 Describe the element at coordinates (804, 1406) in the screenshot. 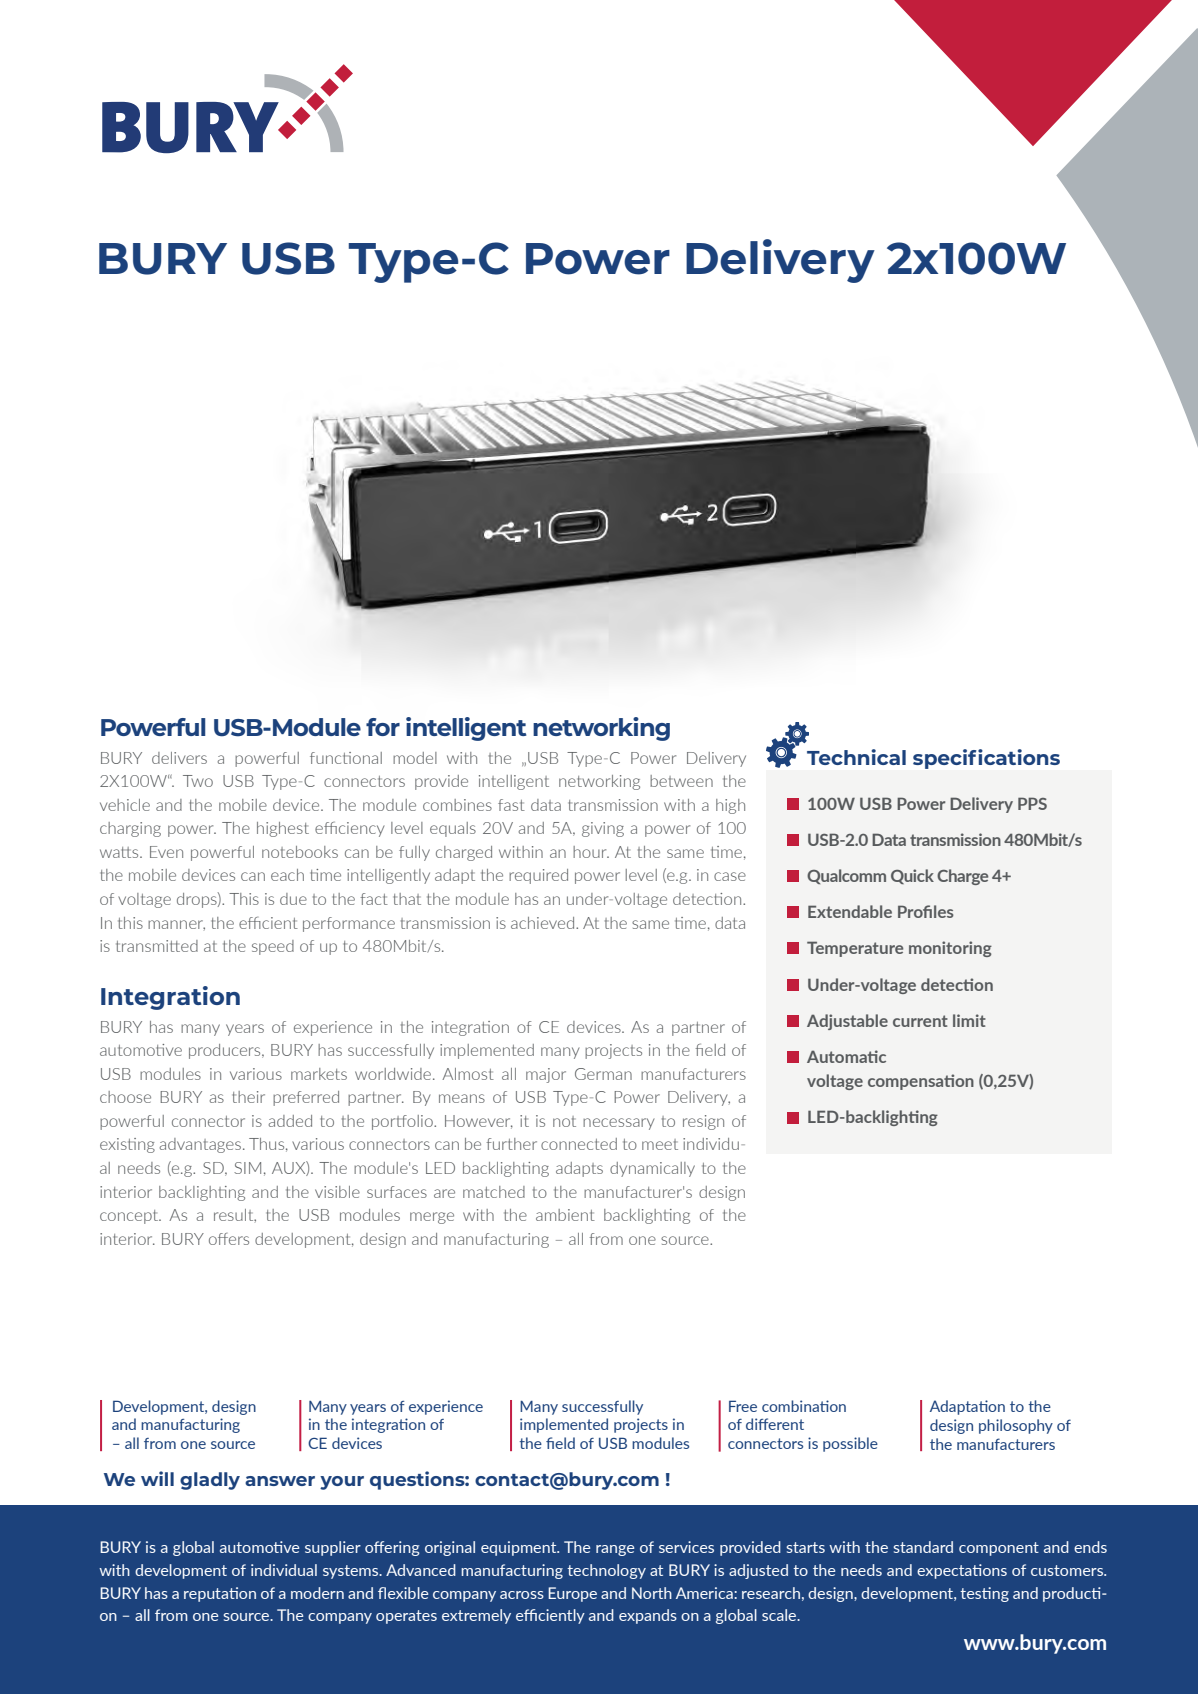

I see `combination` at that location.
